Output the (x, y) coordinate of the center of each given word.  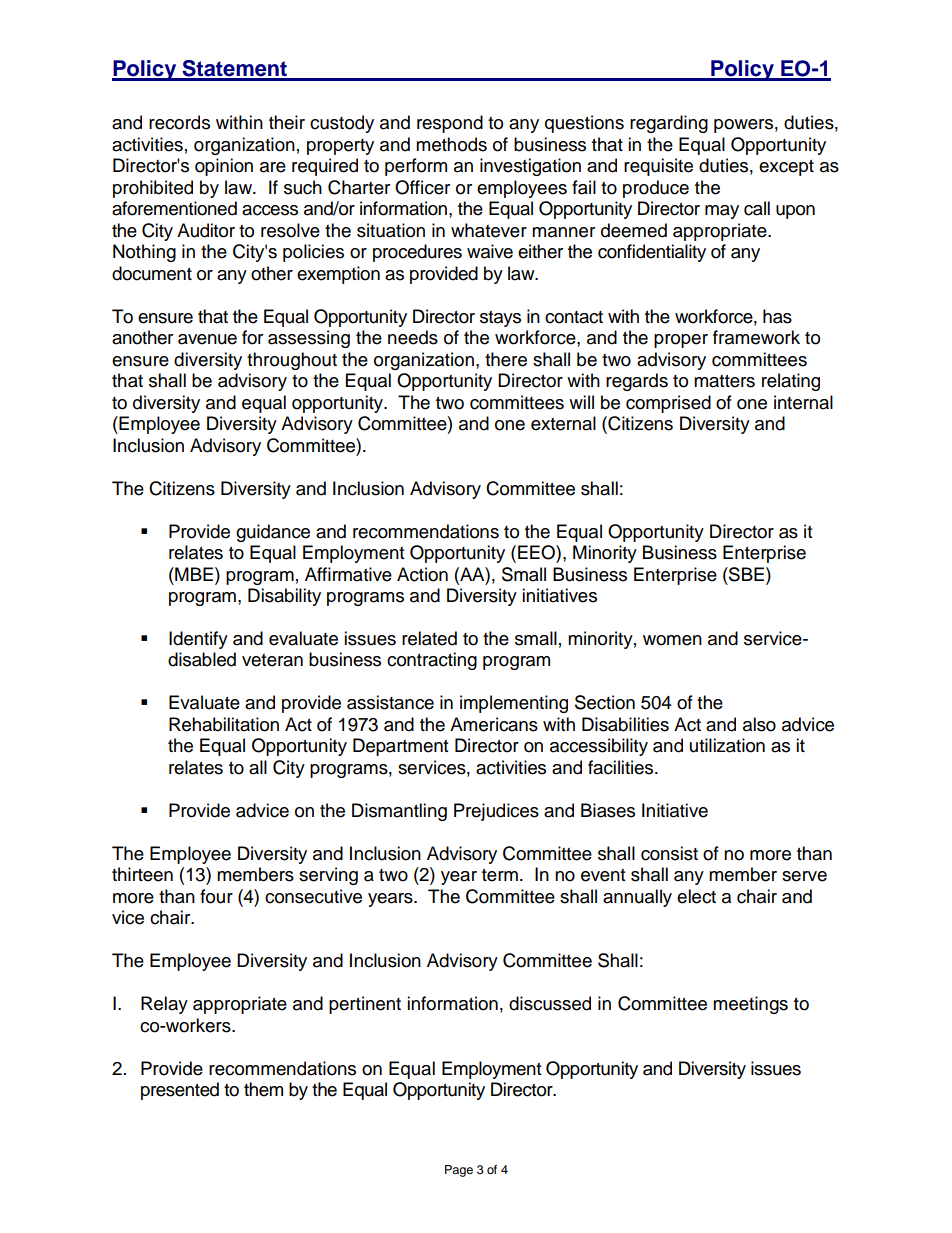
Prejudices (496, 812)
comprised (668, 404)
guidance (273, 533)
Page (459, 1171)
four (216, 896)
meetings (750, 1005)
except (786, 168)
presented (180, 1091)
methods (451, 144)
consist (669, 853)
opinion (224, 167)
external (563, 423)
